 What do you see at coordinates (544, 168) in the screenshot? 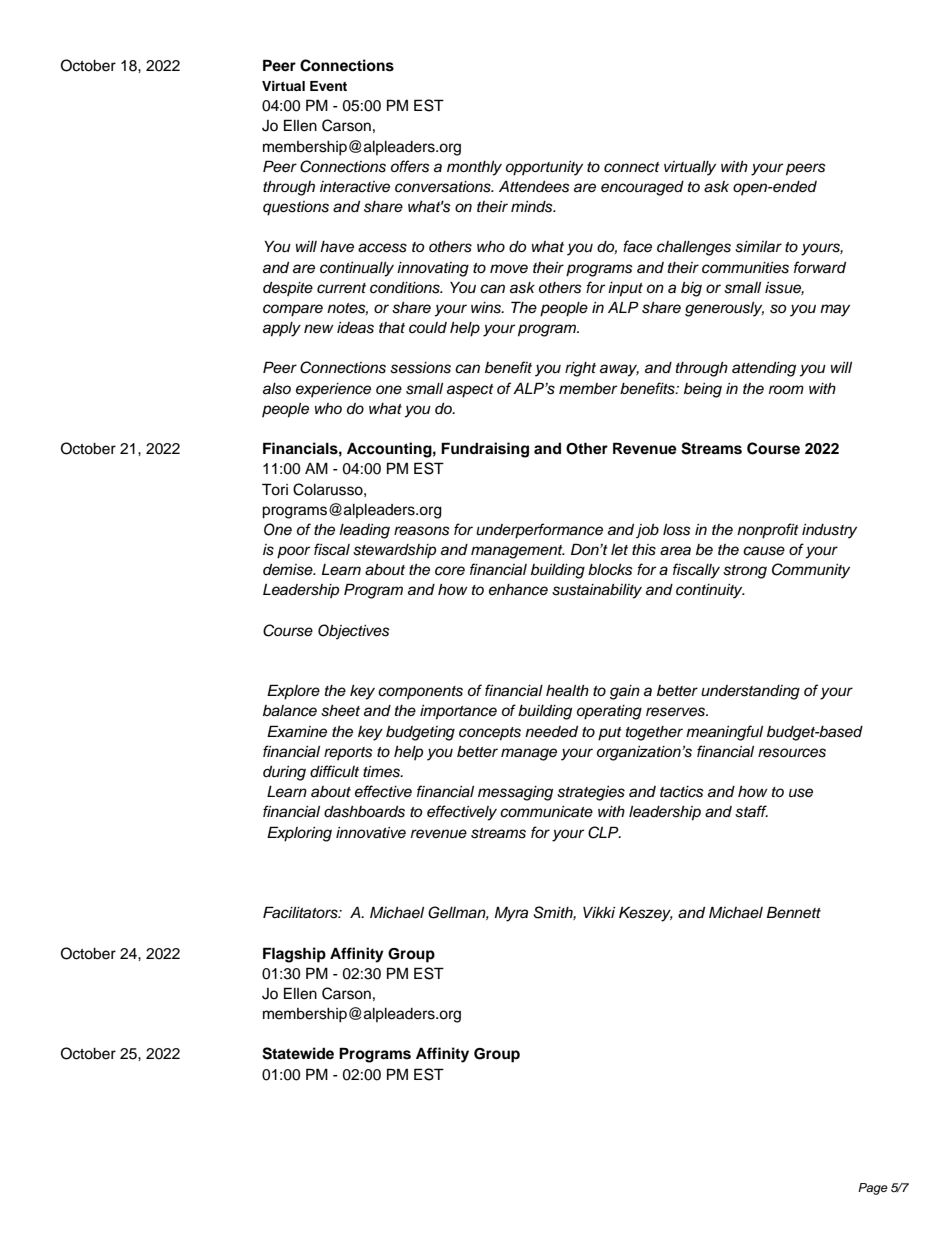
I see `opportunity` at bounding box center [544, 168].
